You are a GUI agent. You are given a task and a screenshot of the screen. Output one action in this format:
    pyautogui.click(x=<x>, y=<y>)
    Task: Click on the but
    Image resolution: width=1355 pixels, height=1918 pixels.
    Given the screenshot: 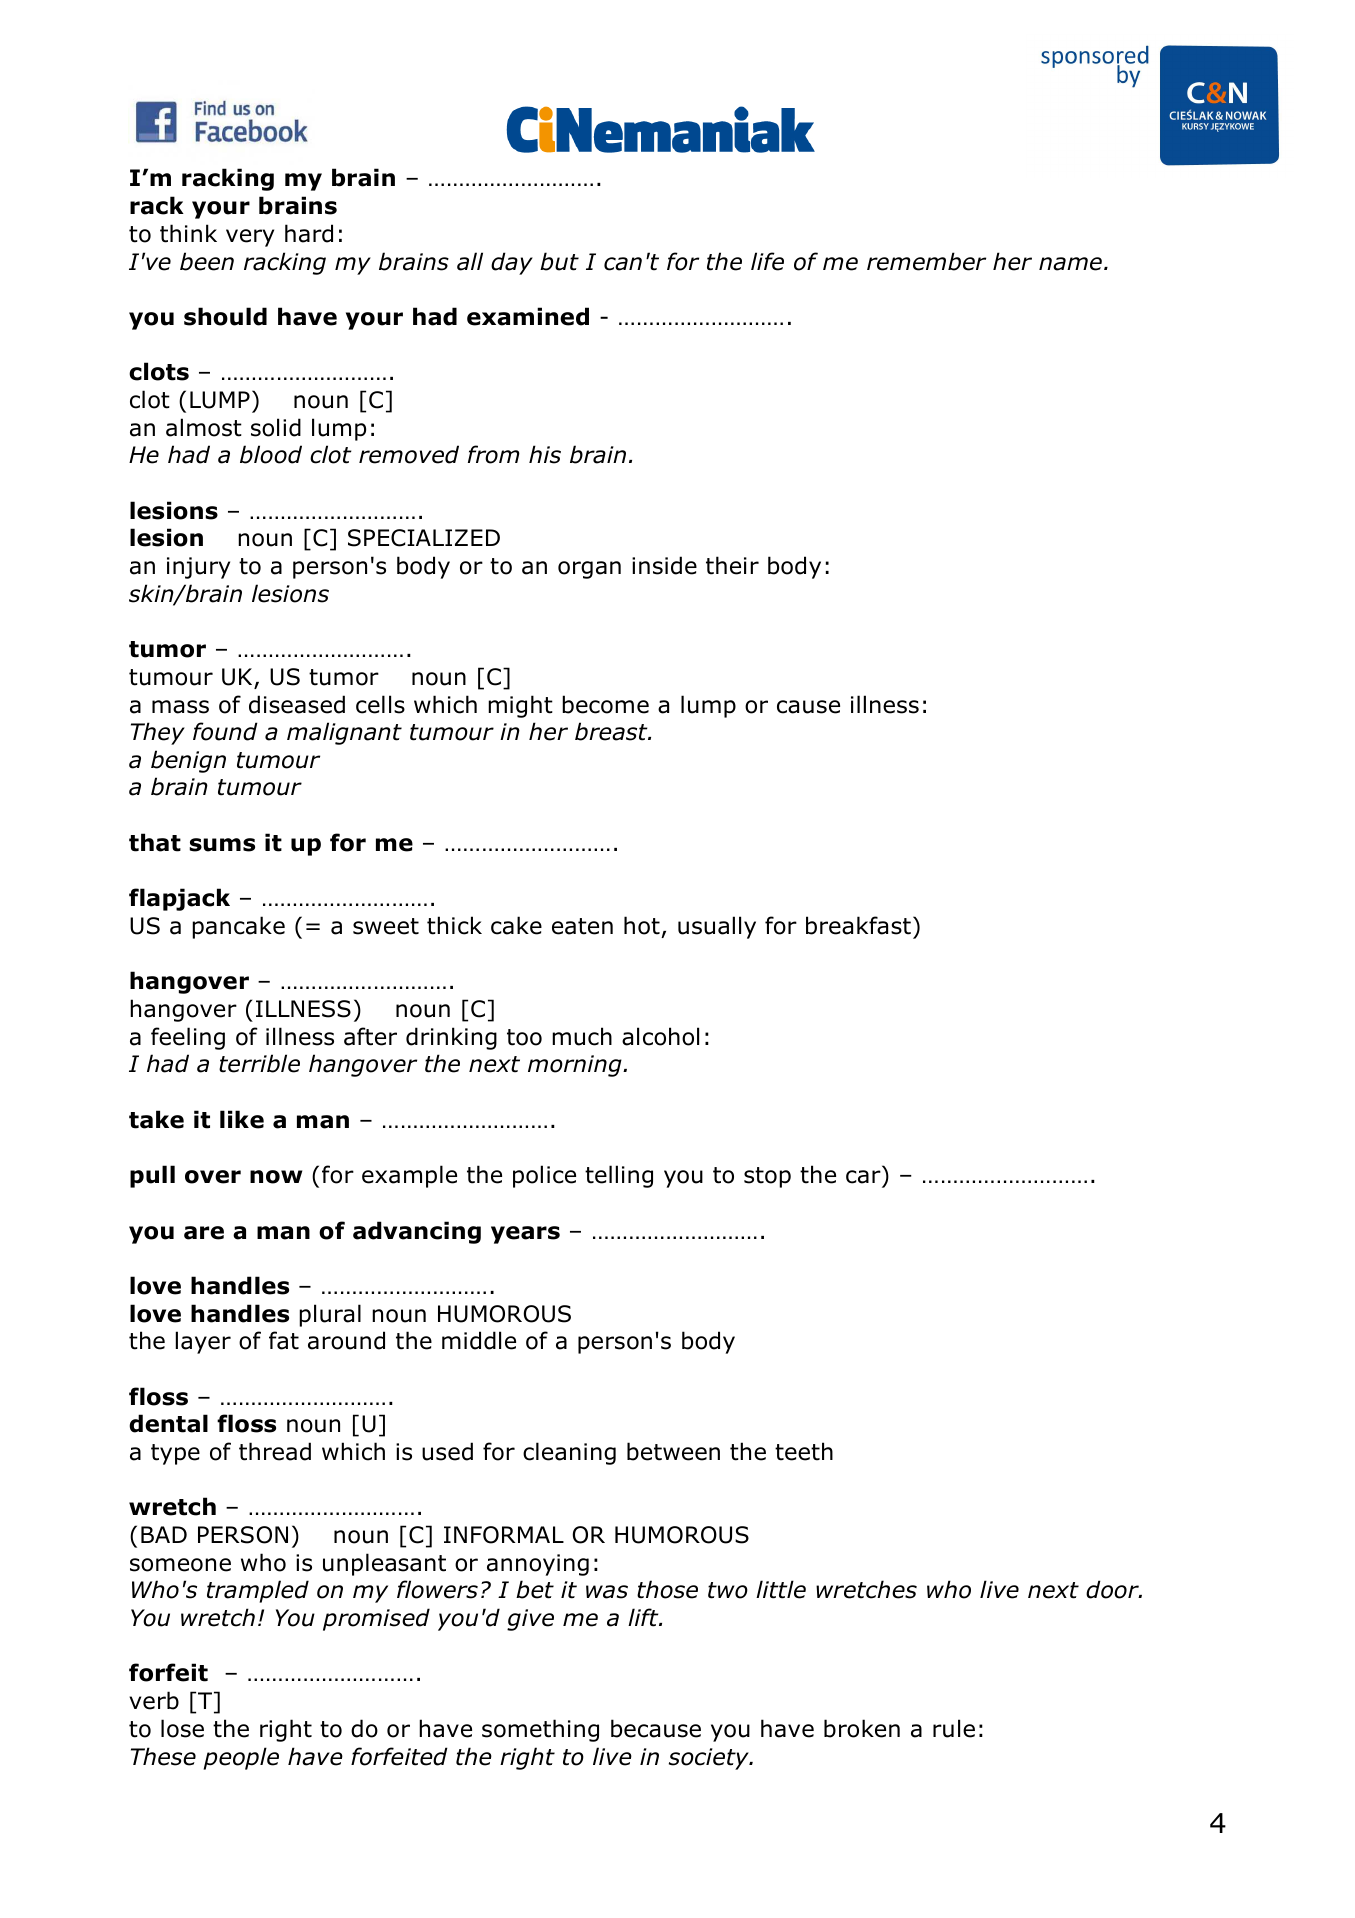 What is the action you would take?
    pyautogui.click(x=559, y=261)
